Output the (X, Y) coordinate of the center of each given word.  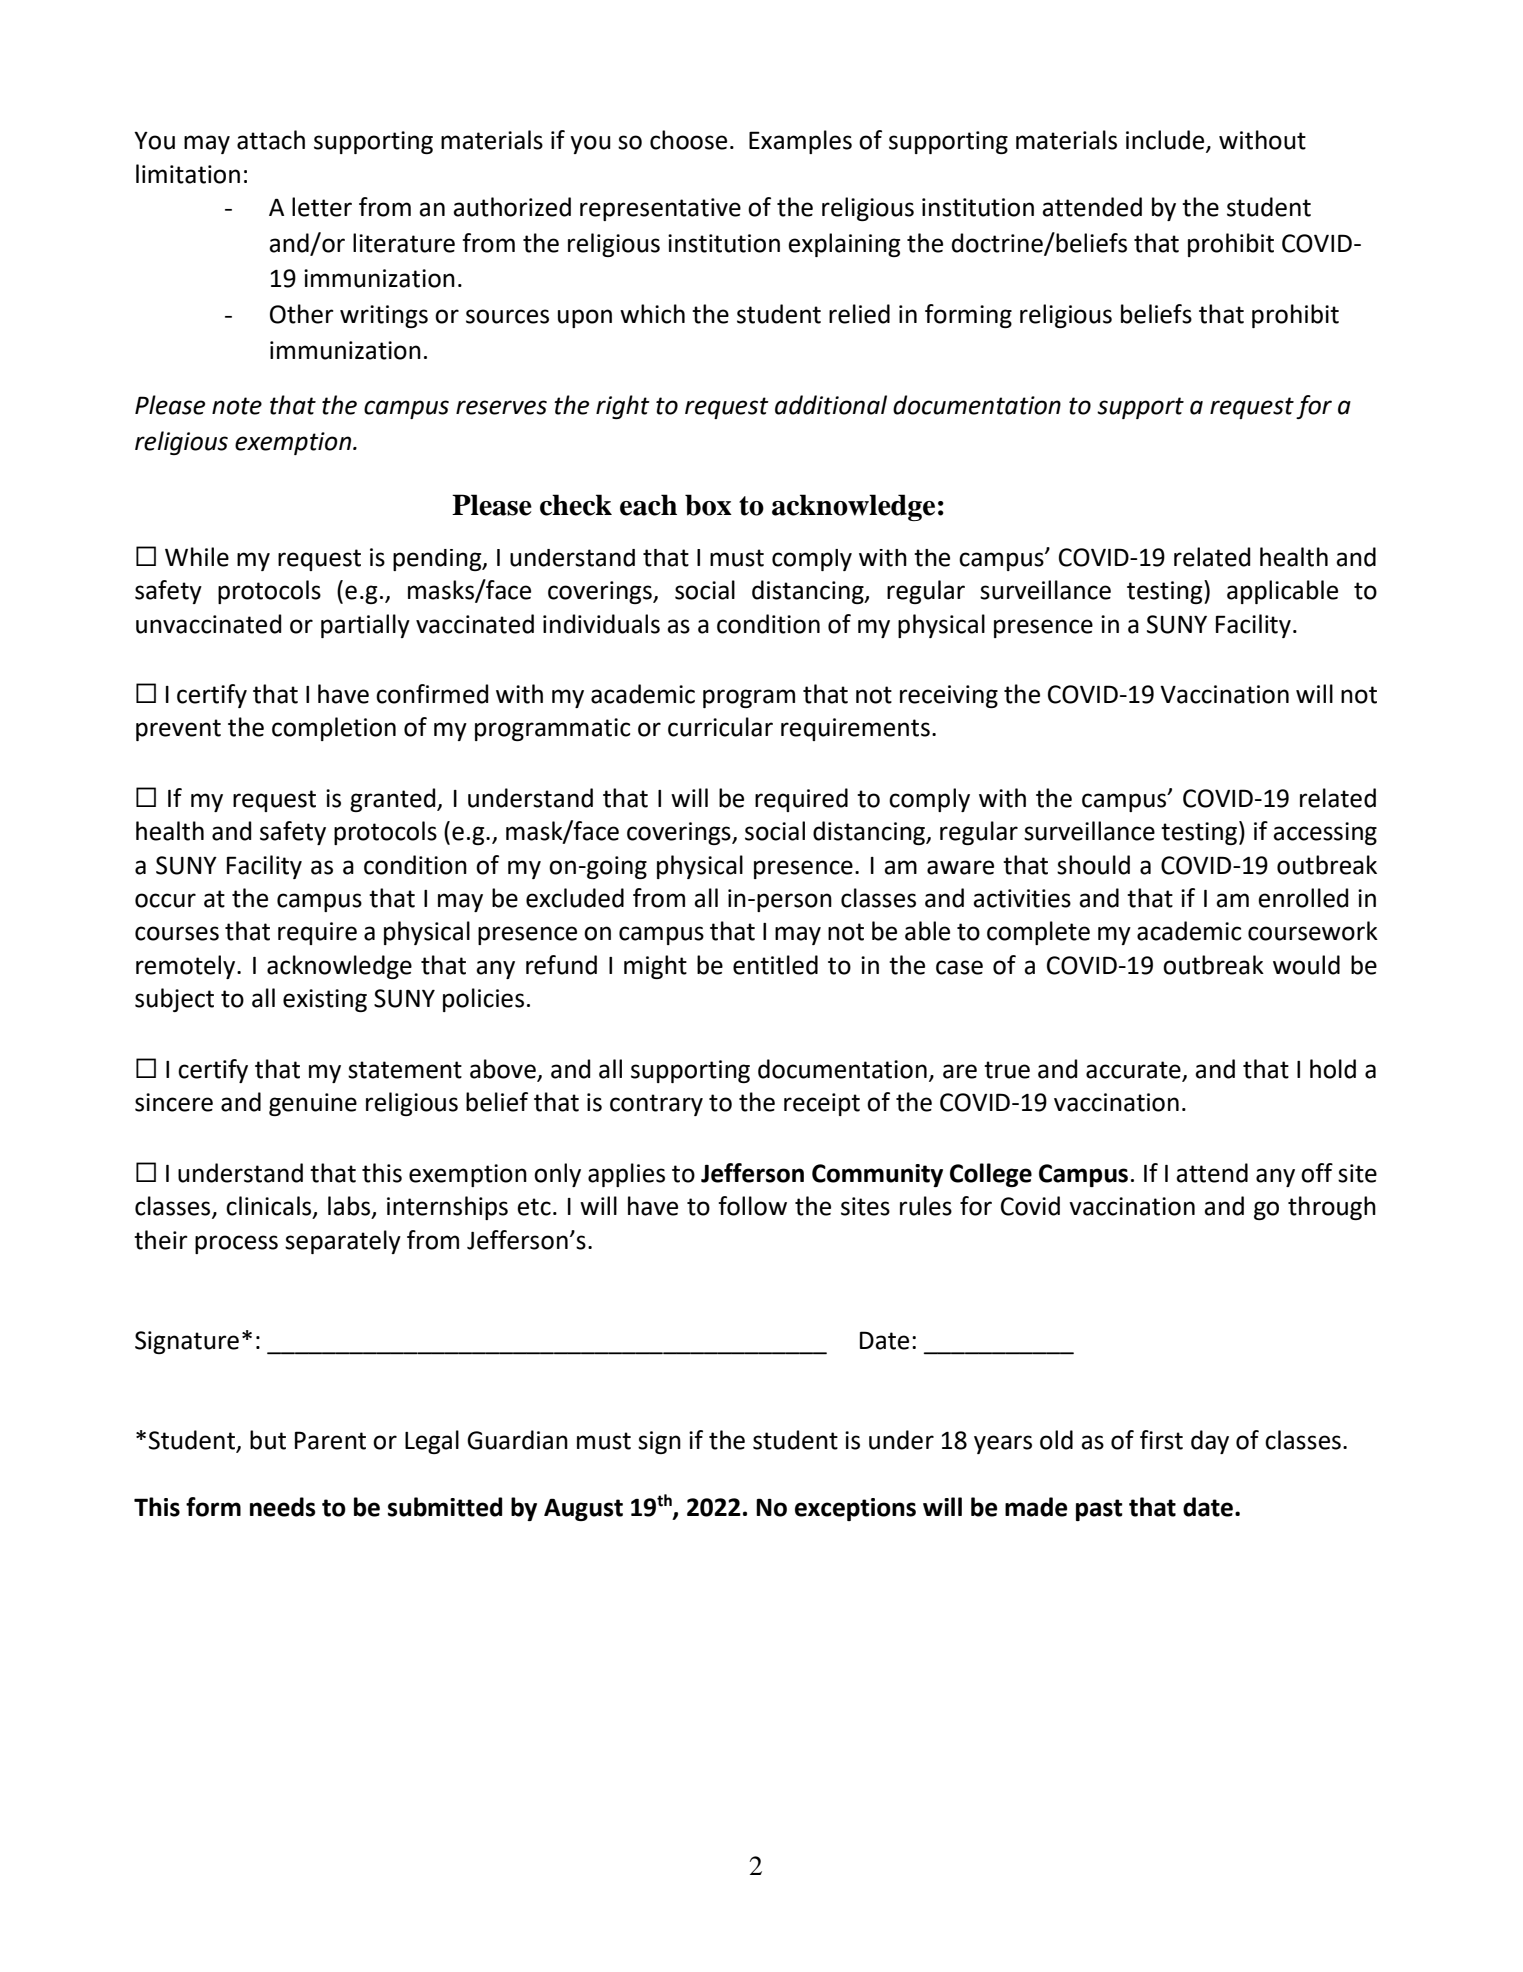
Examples (800, 142)
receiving (949, 696)
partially (365, 626)
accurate (1134, 1071)
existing (325, 1000)
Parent (330, 1440)
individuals (601, 624)
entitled (775, 965)
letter (322, 207)
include (1166, 141)
